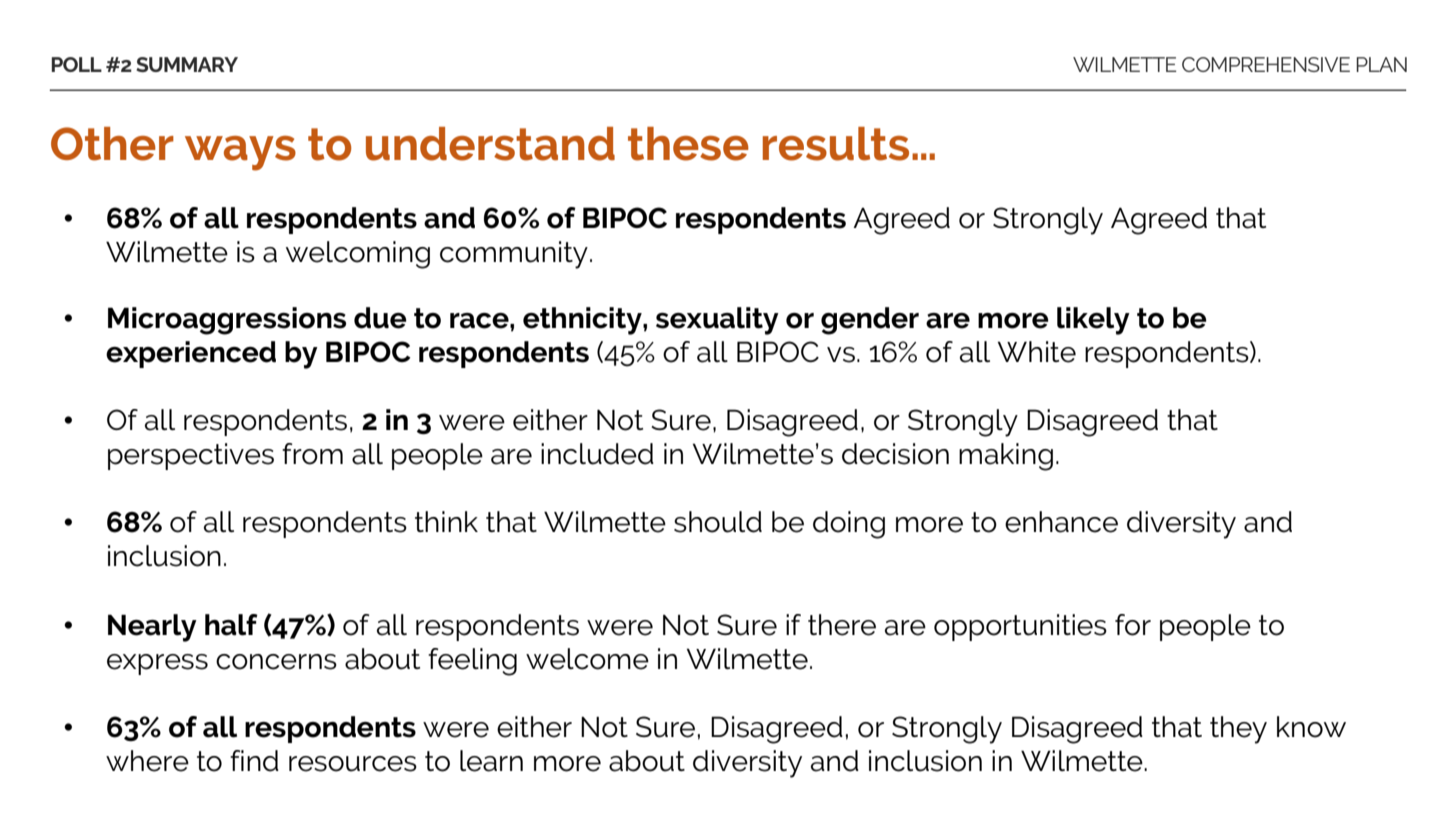 The image size is (1456, 819). What do you see at coordinates (718, 522) in the screenshot?
I see `should` at bounding box center [718, 522].
